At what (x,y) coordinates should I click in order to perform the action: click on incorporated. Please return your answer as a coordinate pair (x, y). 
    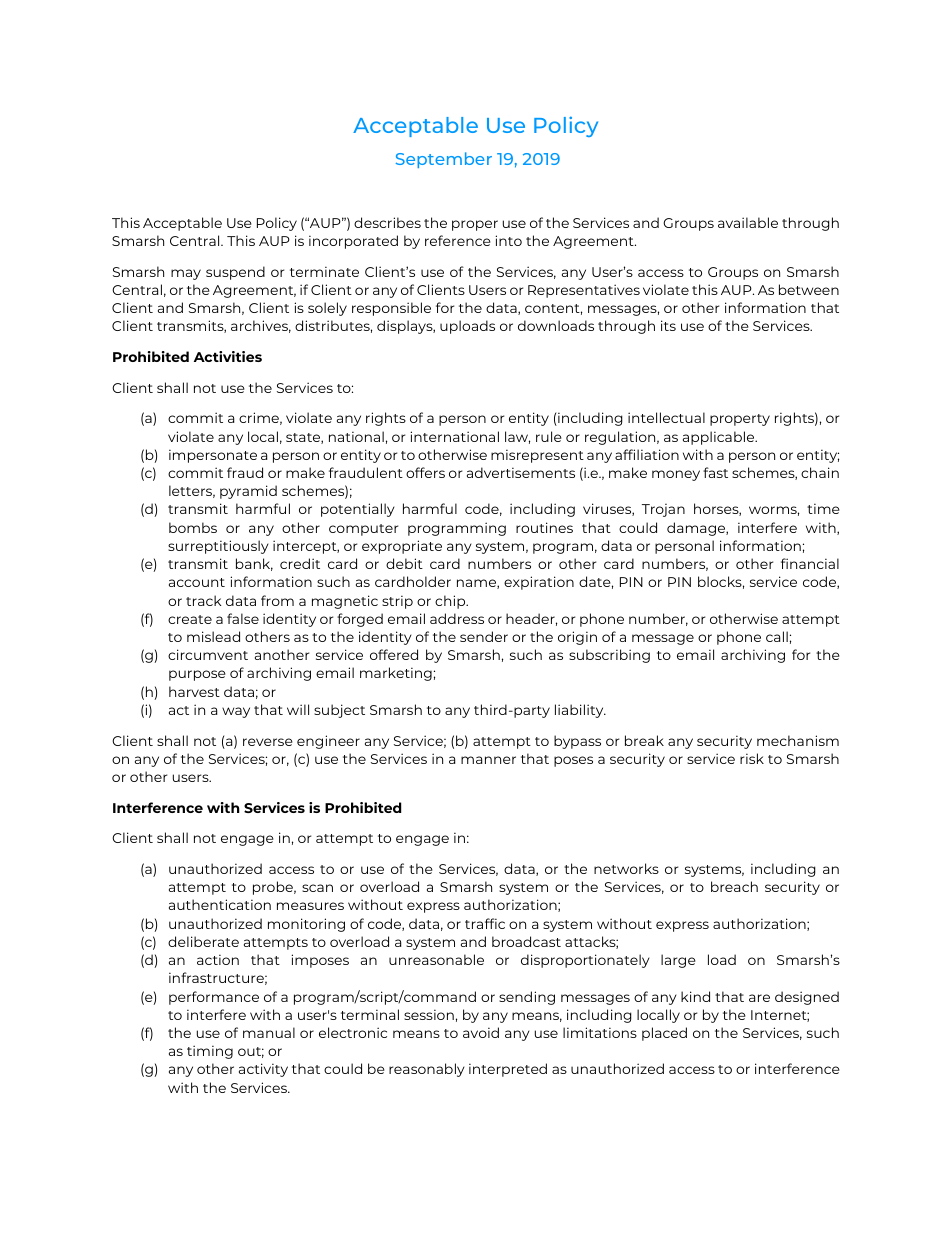
    Looking at the image, I should click on (353, 242).
